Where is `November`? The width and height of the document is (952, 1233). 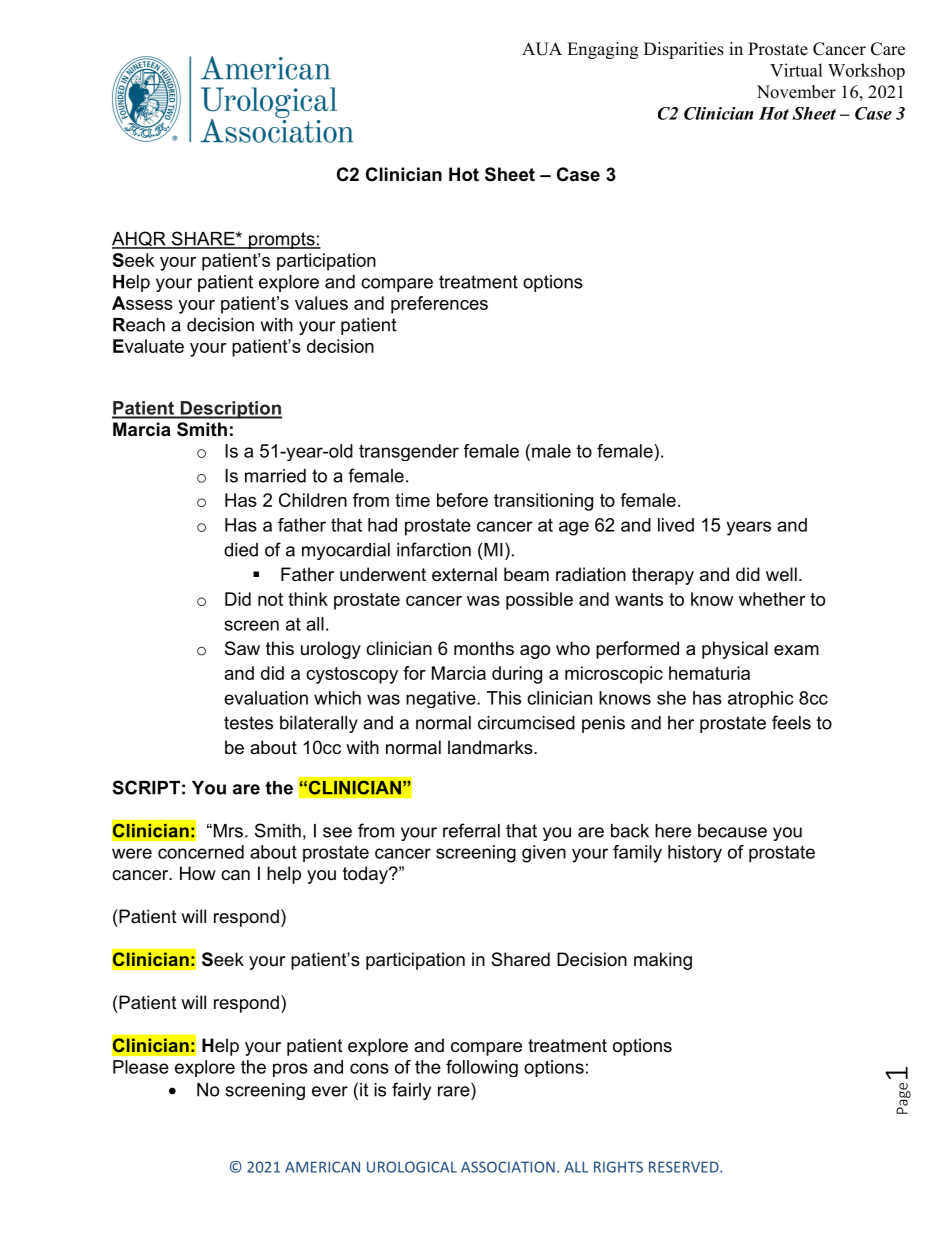 November is located at coordinates (796, 92).
